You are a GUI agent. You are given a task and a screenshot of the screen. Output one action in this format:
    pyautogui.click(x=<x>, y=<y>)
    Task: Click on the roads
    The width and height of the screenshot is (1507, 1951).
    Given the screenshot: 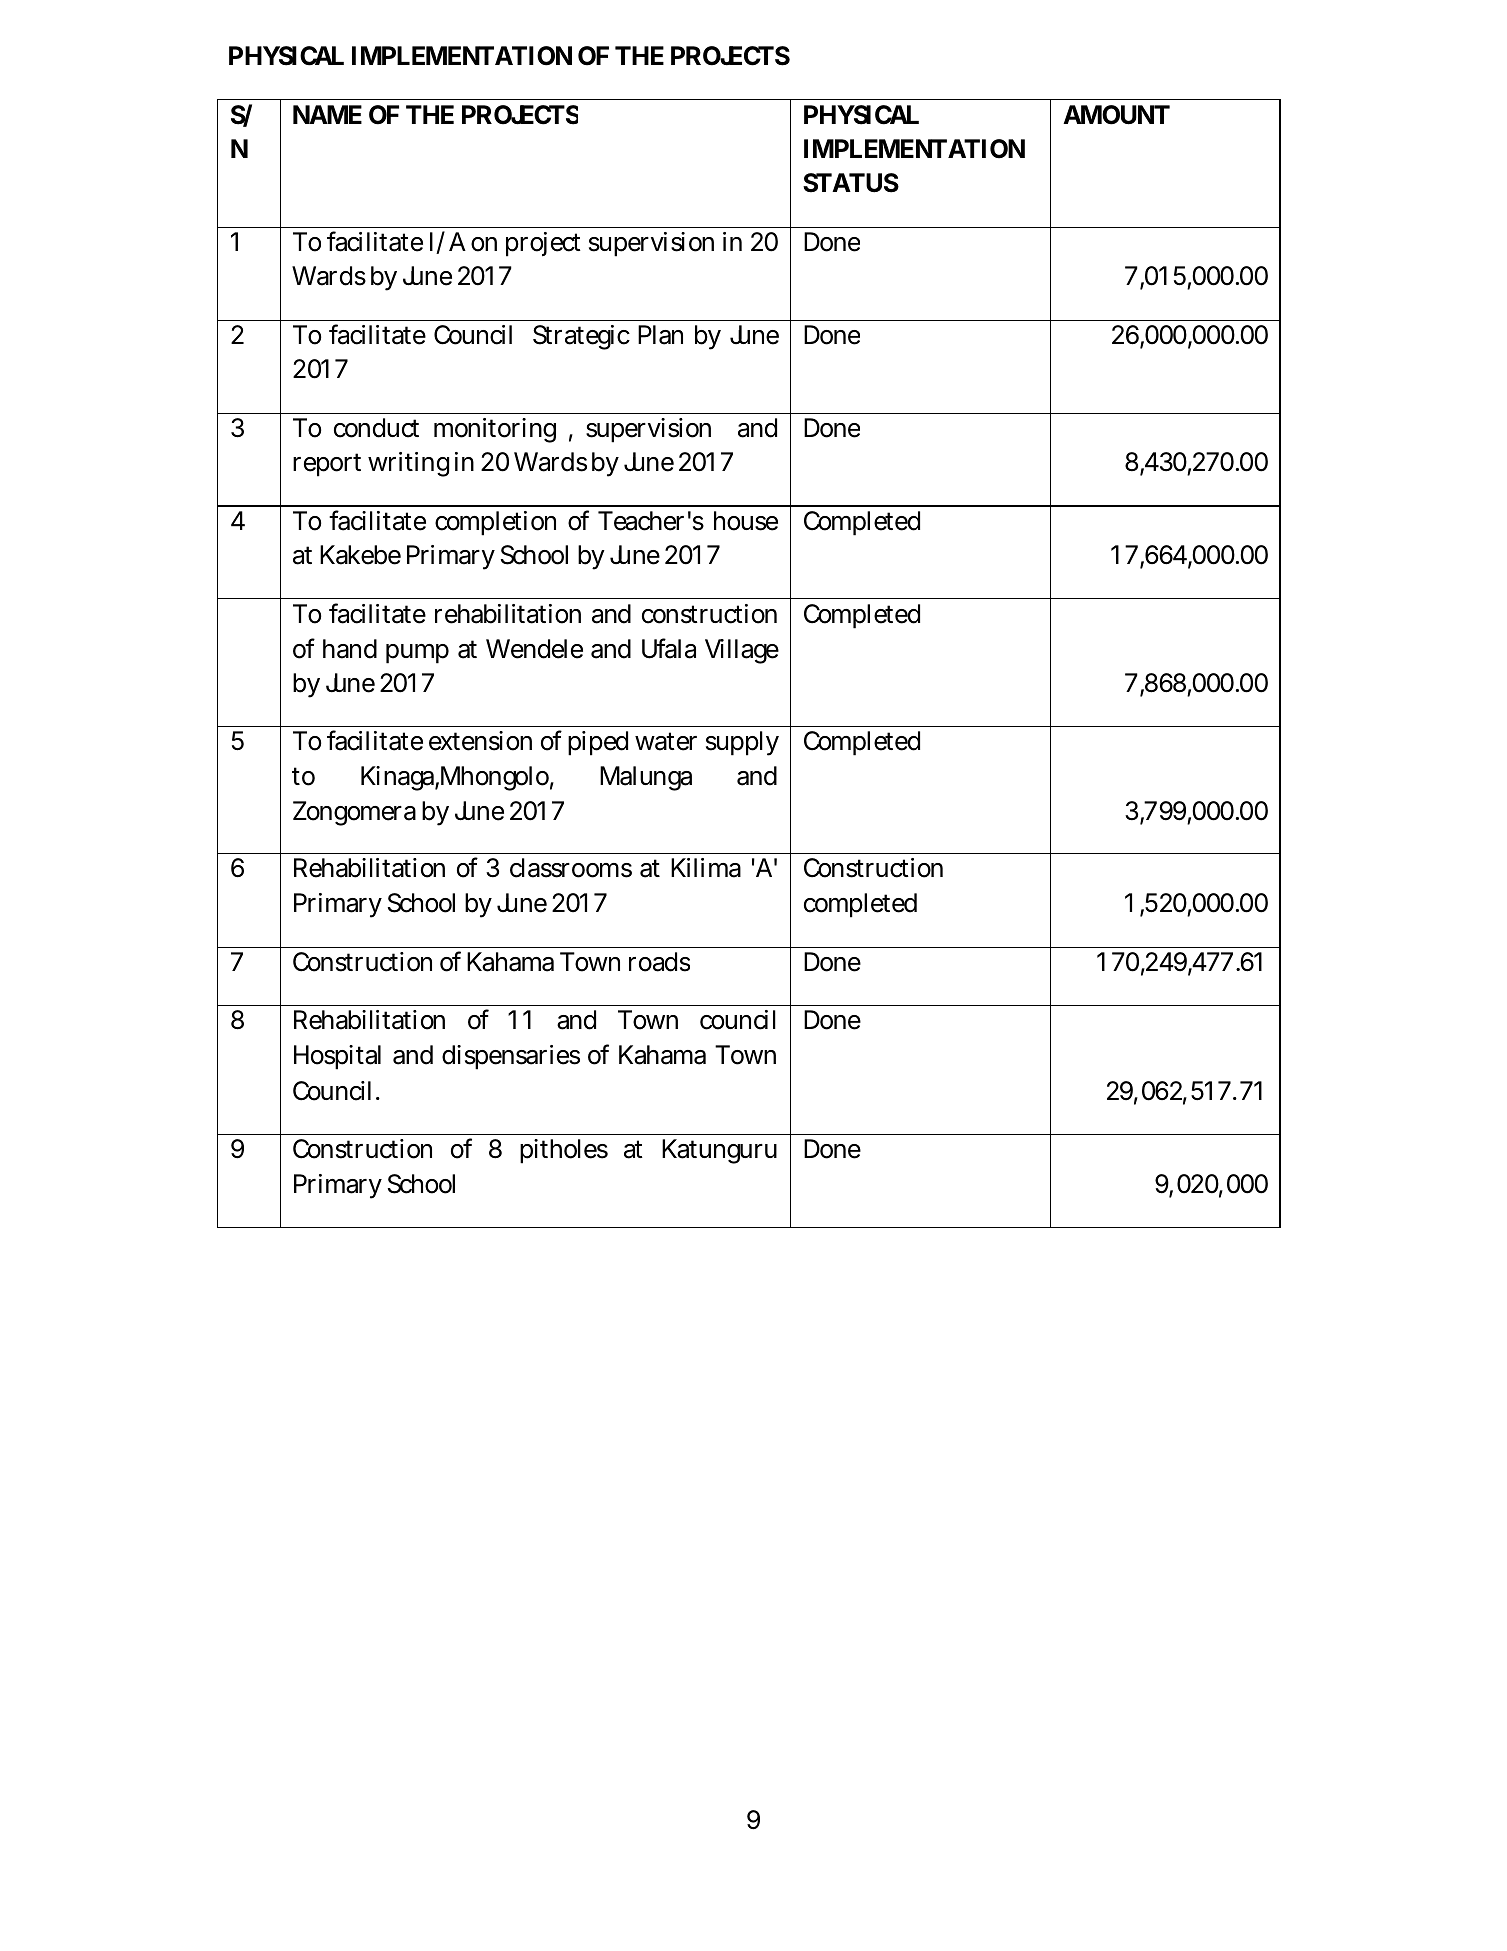 What is the action you would take?
    pyautogui.click(x=659, y=962)
